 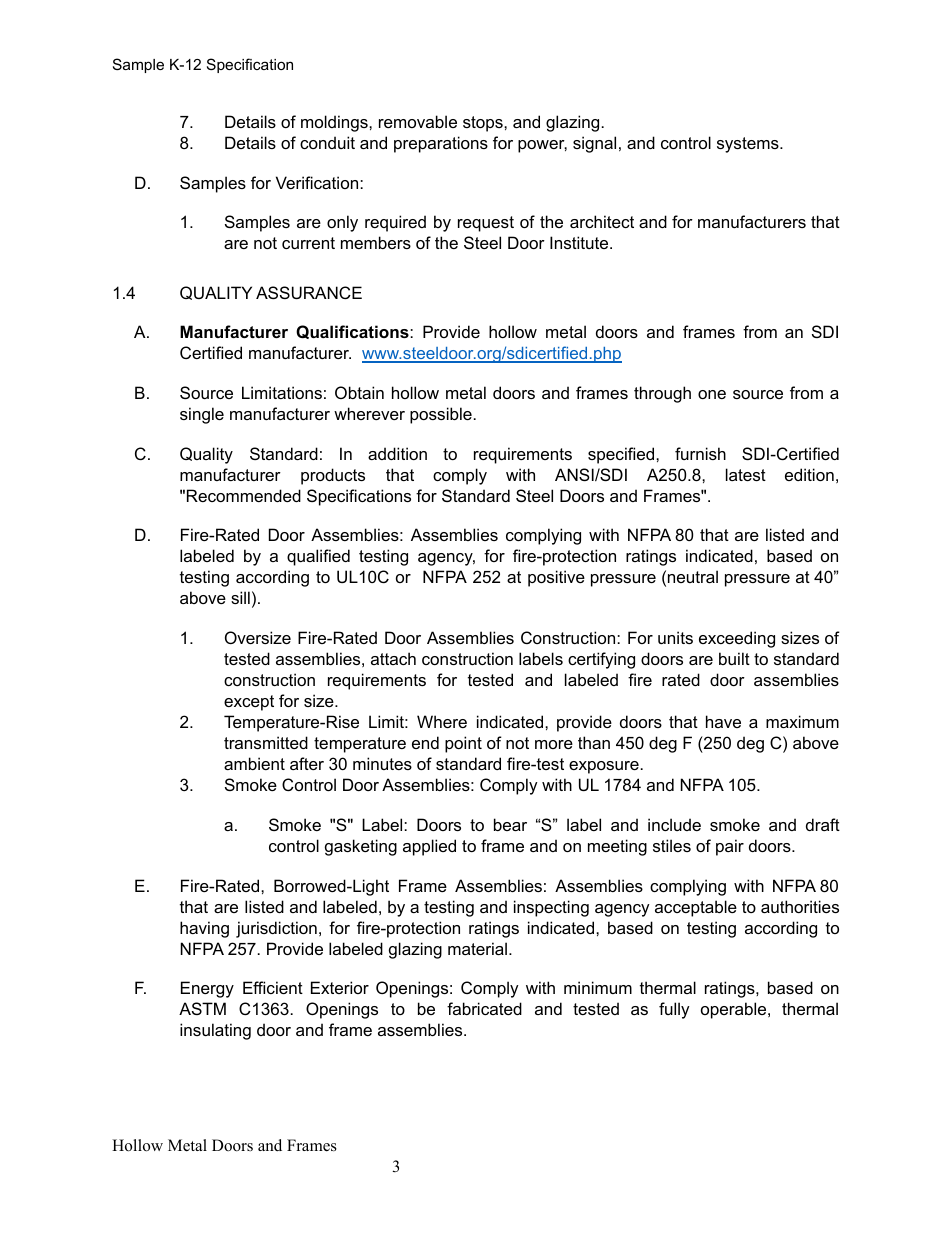 What do you see at coordinates (273, 987) in the image?
I see `Efficient` at bounding box center [273, 987].
